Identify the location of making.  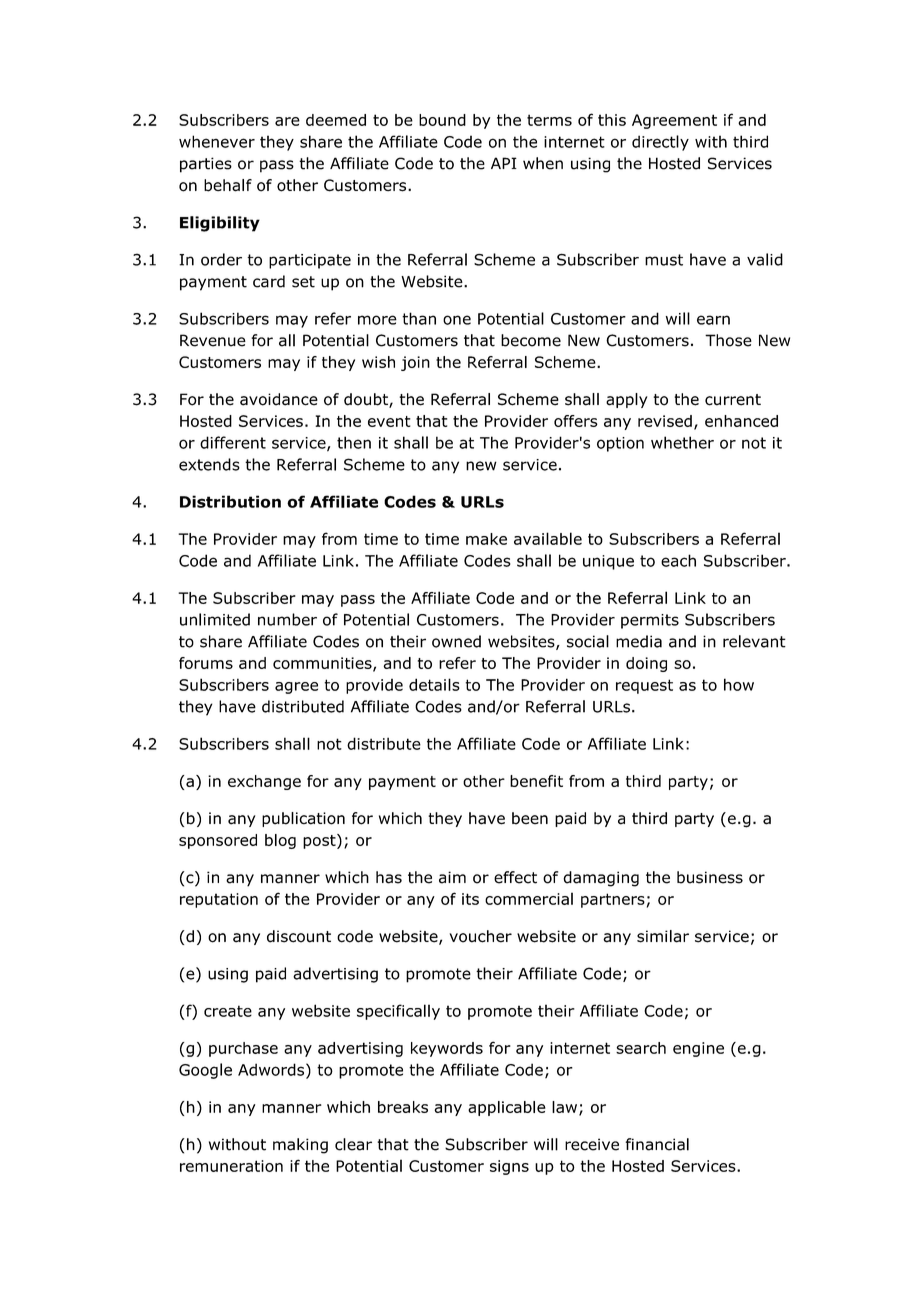
(300, 1146).
